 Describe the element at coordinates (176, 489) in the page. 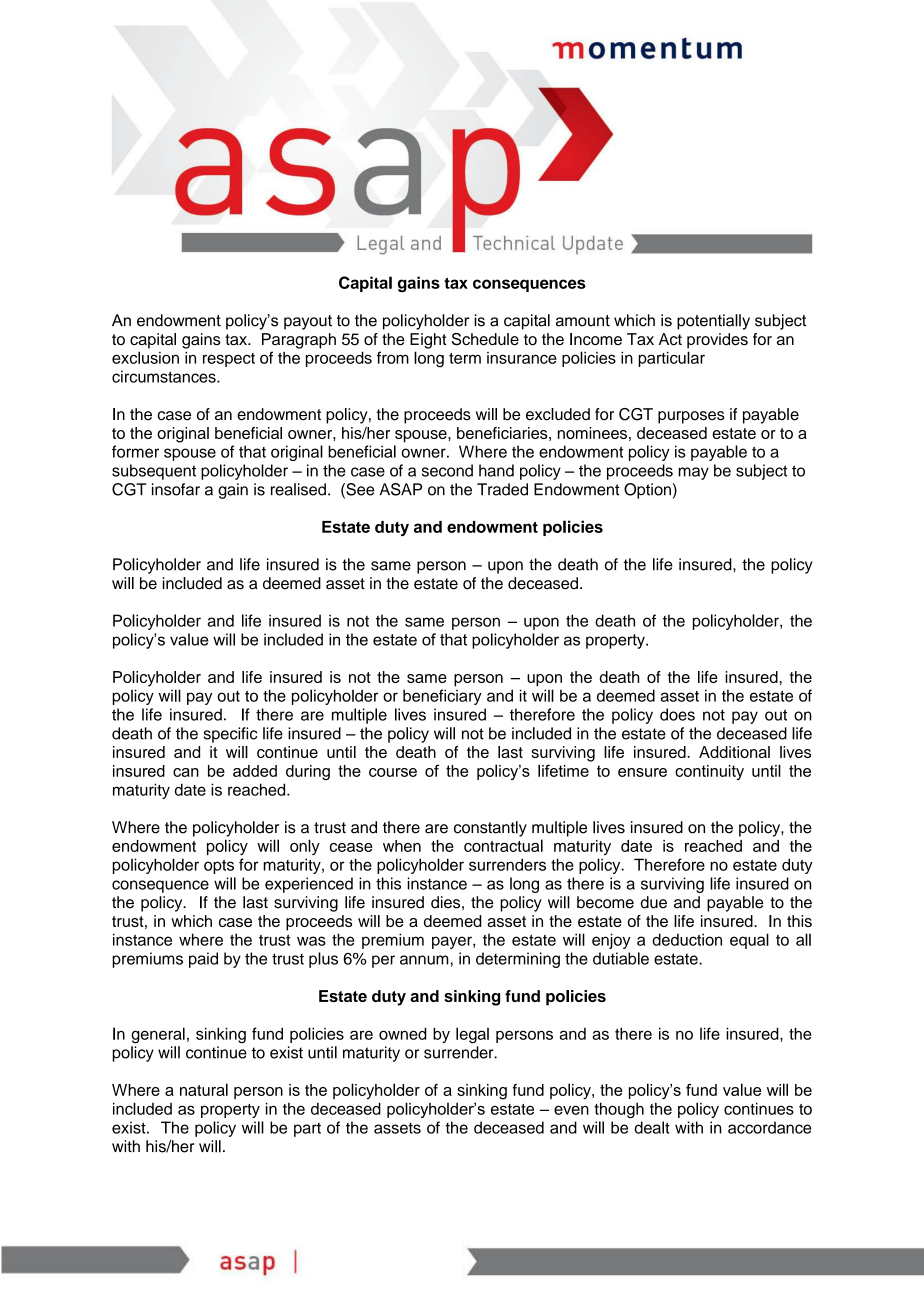

I see `insofar` at that location.
